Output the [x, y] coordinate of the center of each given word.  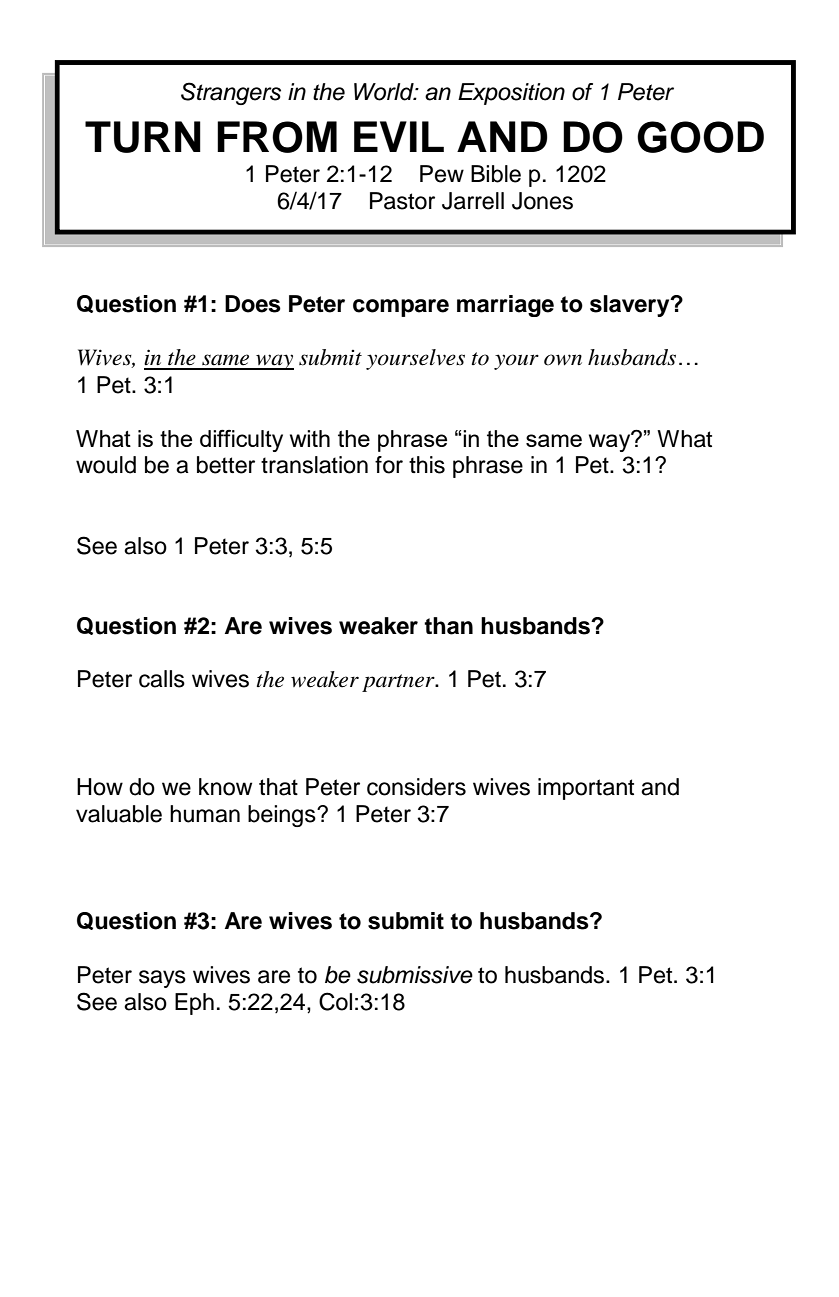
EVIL [399, 136]
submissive [415, 975]
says [162, 979]
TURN [143, 137]
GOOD [700, 137]
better [226, 465]
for [389, 465]
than [448, 626]
